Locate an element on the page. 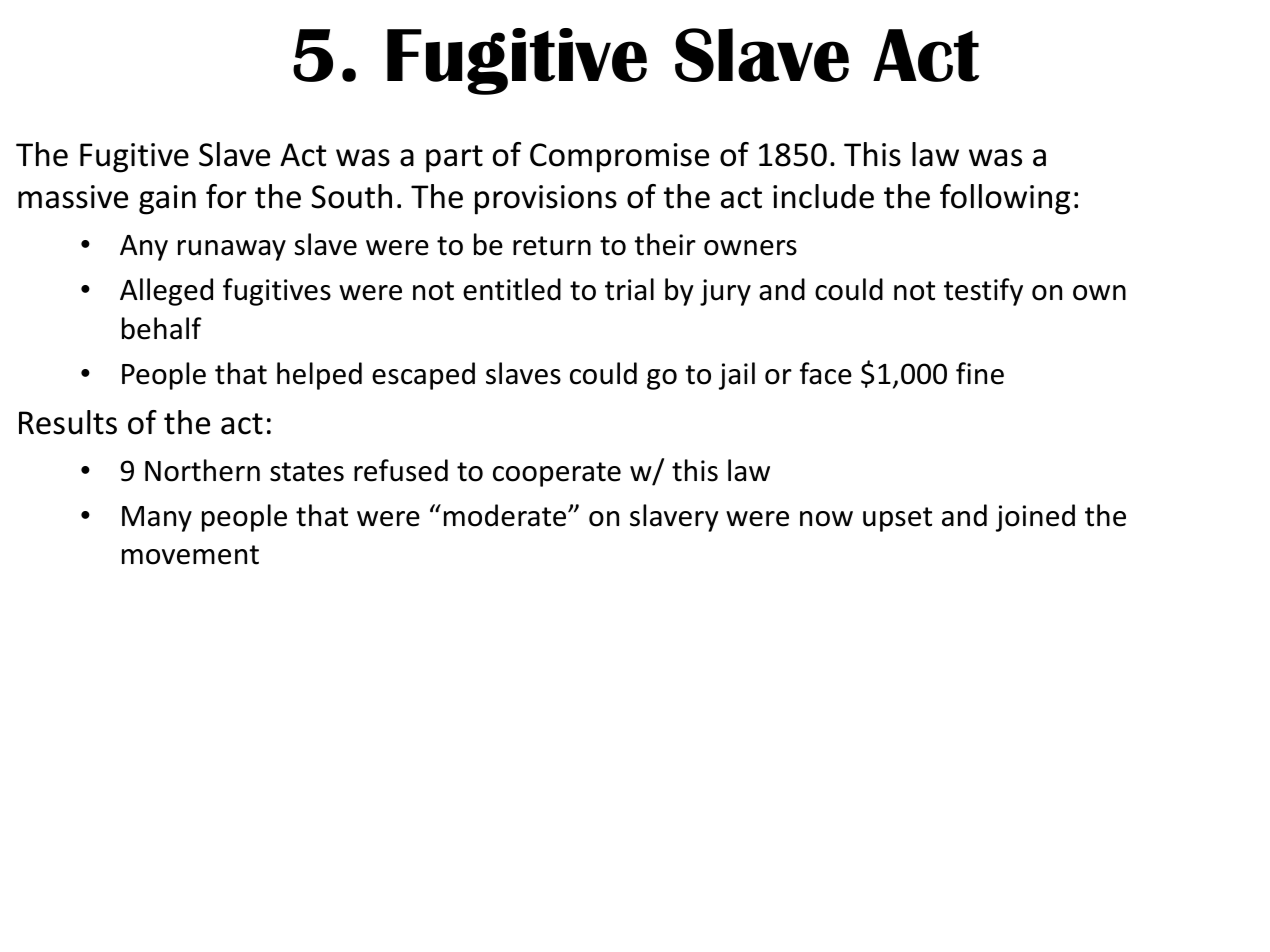  movement is located at coordinates (190, 555).
